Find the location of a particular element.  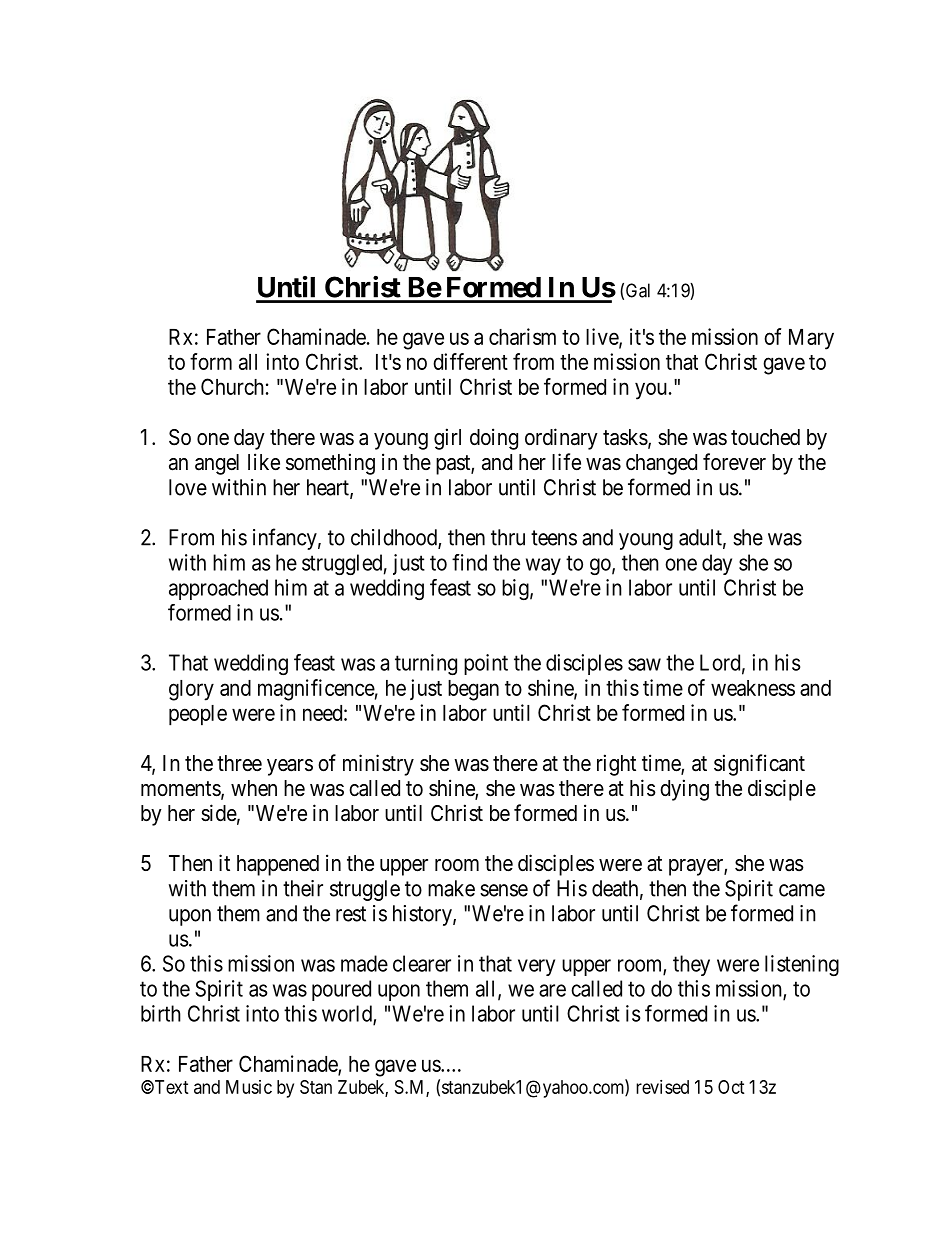

Music is located at coordinates (249, 1087).
